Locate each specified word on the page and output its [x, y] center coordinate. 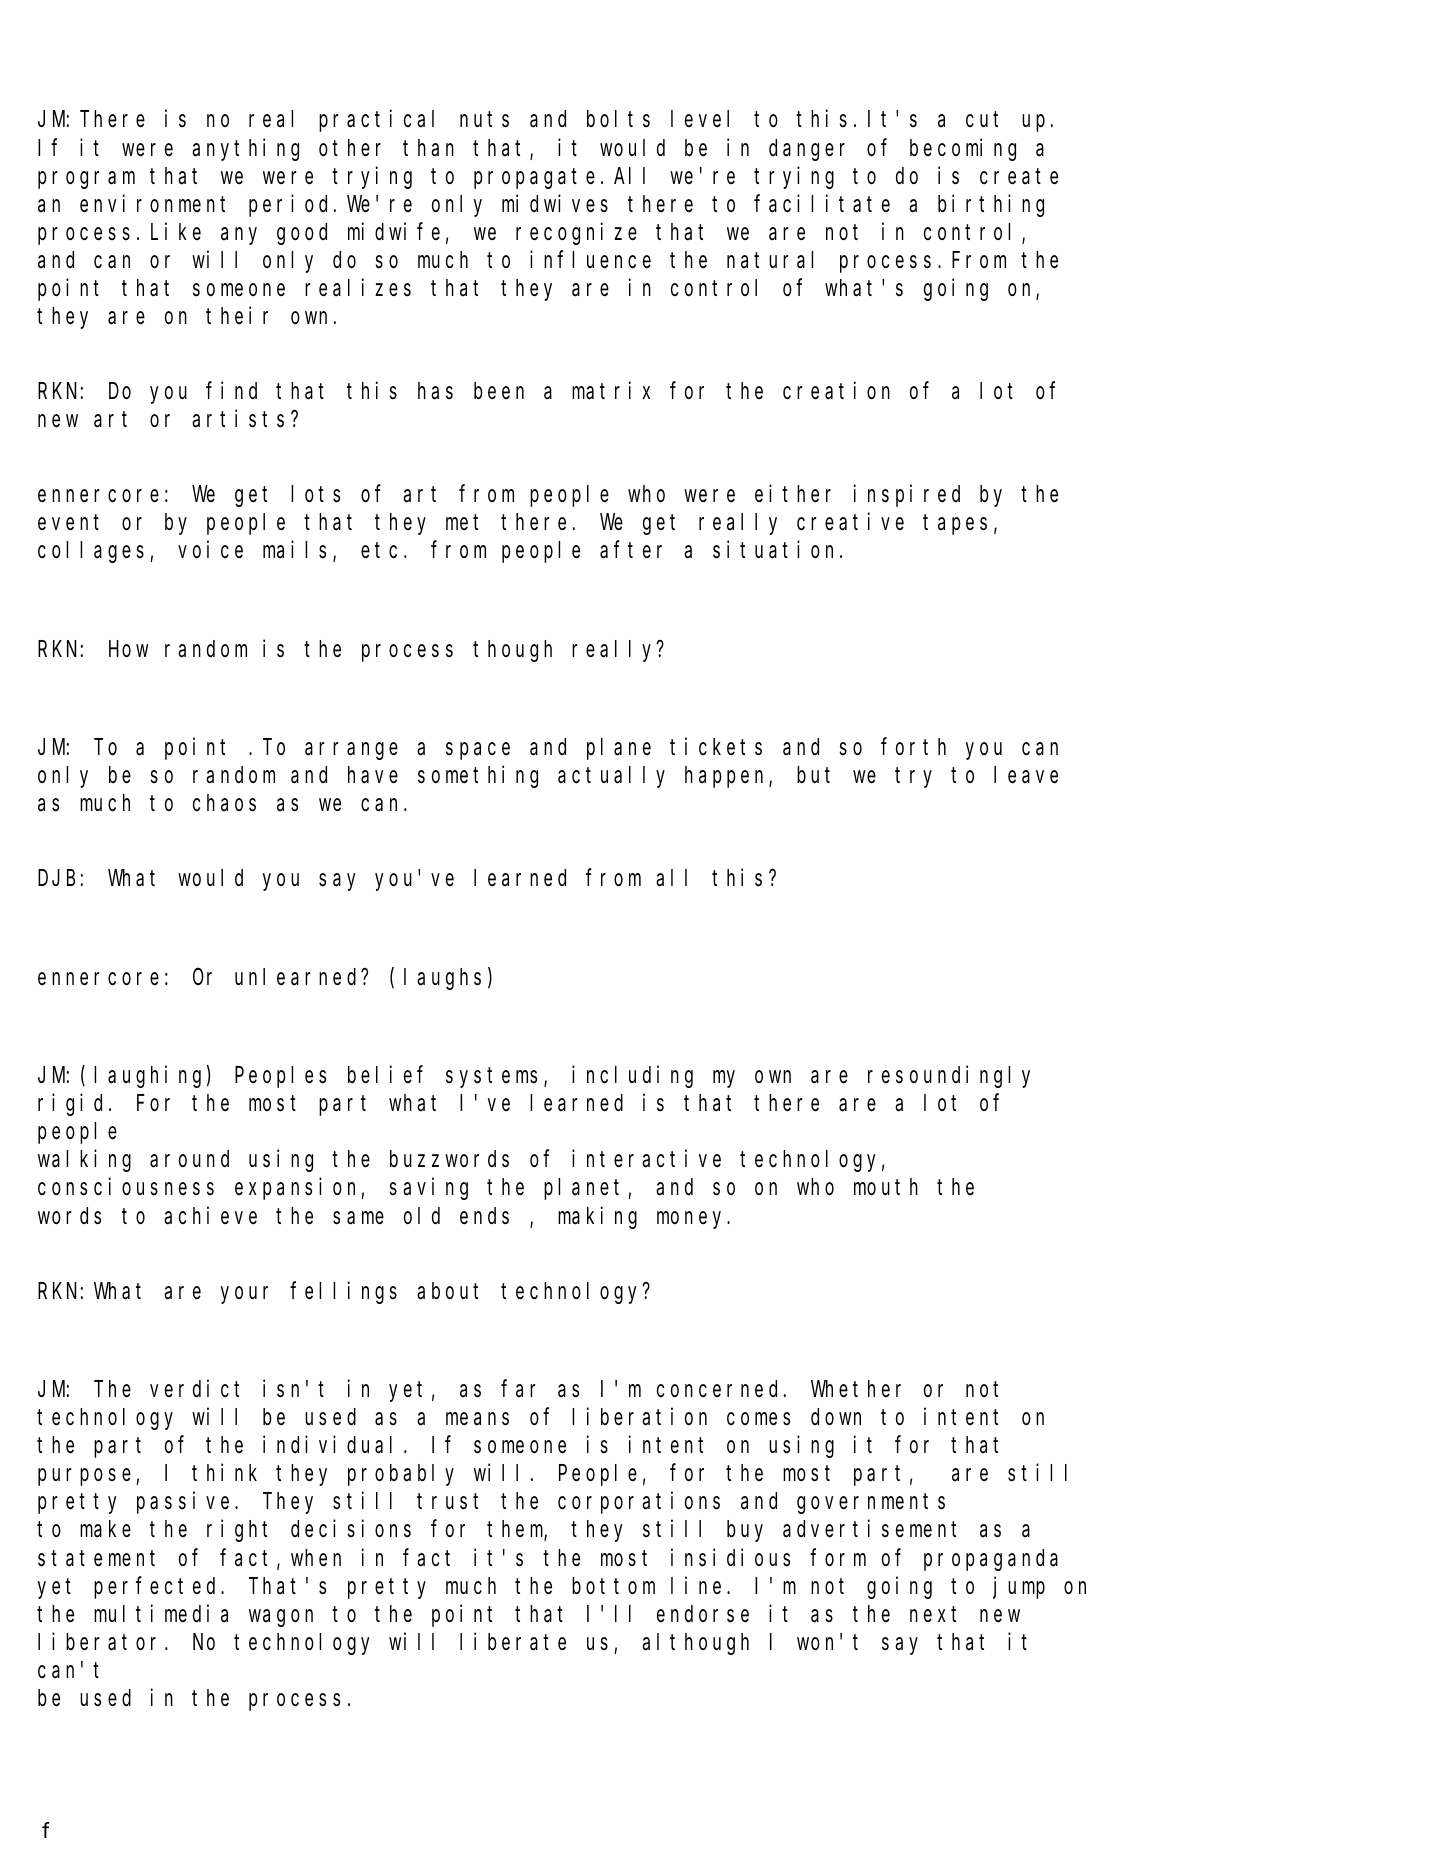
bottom [613, 1586]
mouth [886, 1187]
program [86, 180]
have [373, 775]
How [129, 650]
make [105, 1529]
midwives [555, 203]
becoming [963, 149]
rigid [74, 1105]
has [435, 391]
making [597, 1217]
